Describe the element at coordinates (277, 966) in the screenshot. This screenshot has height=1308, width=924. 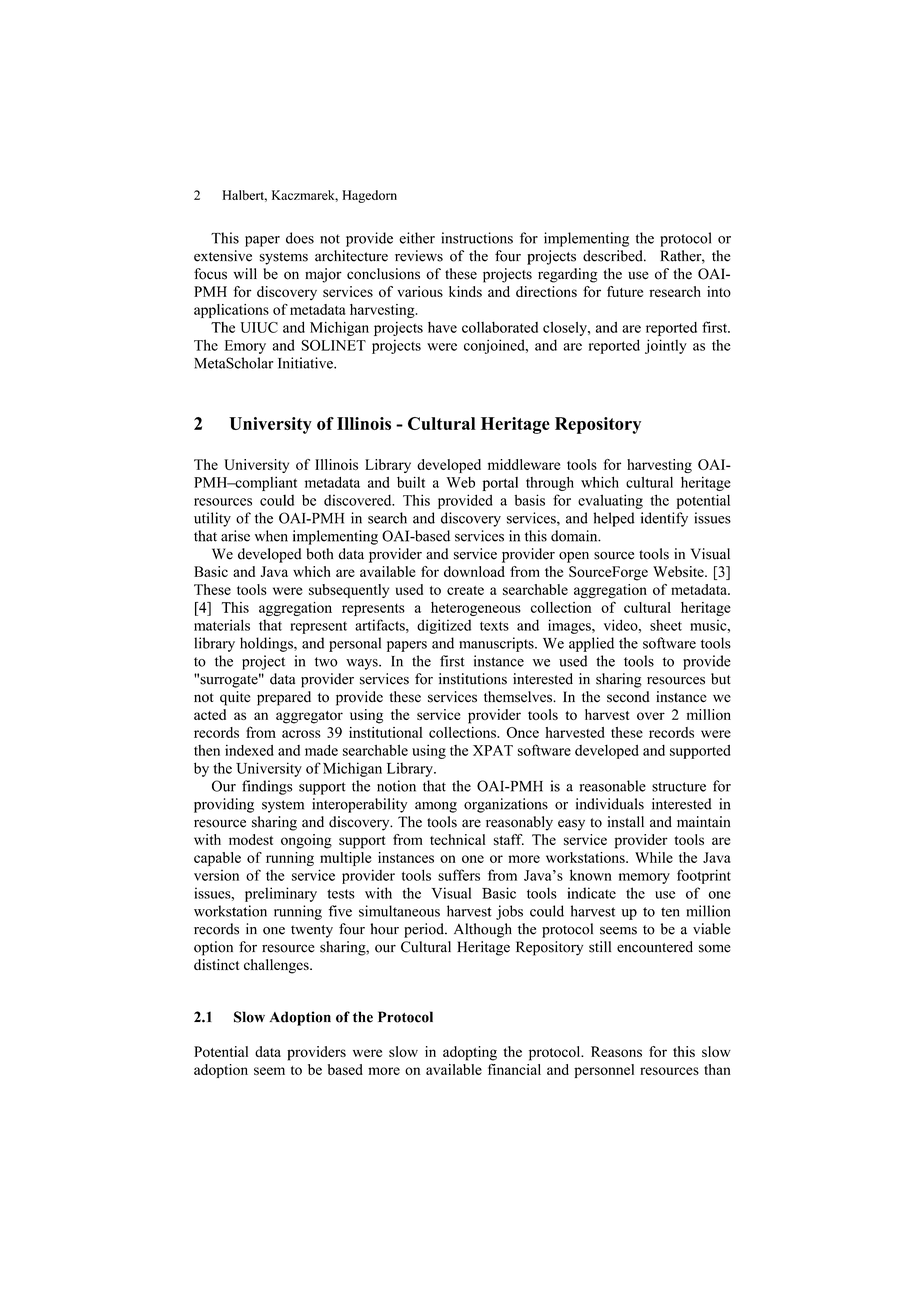
I see `challenges` at that location.
